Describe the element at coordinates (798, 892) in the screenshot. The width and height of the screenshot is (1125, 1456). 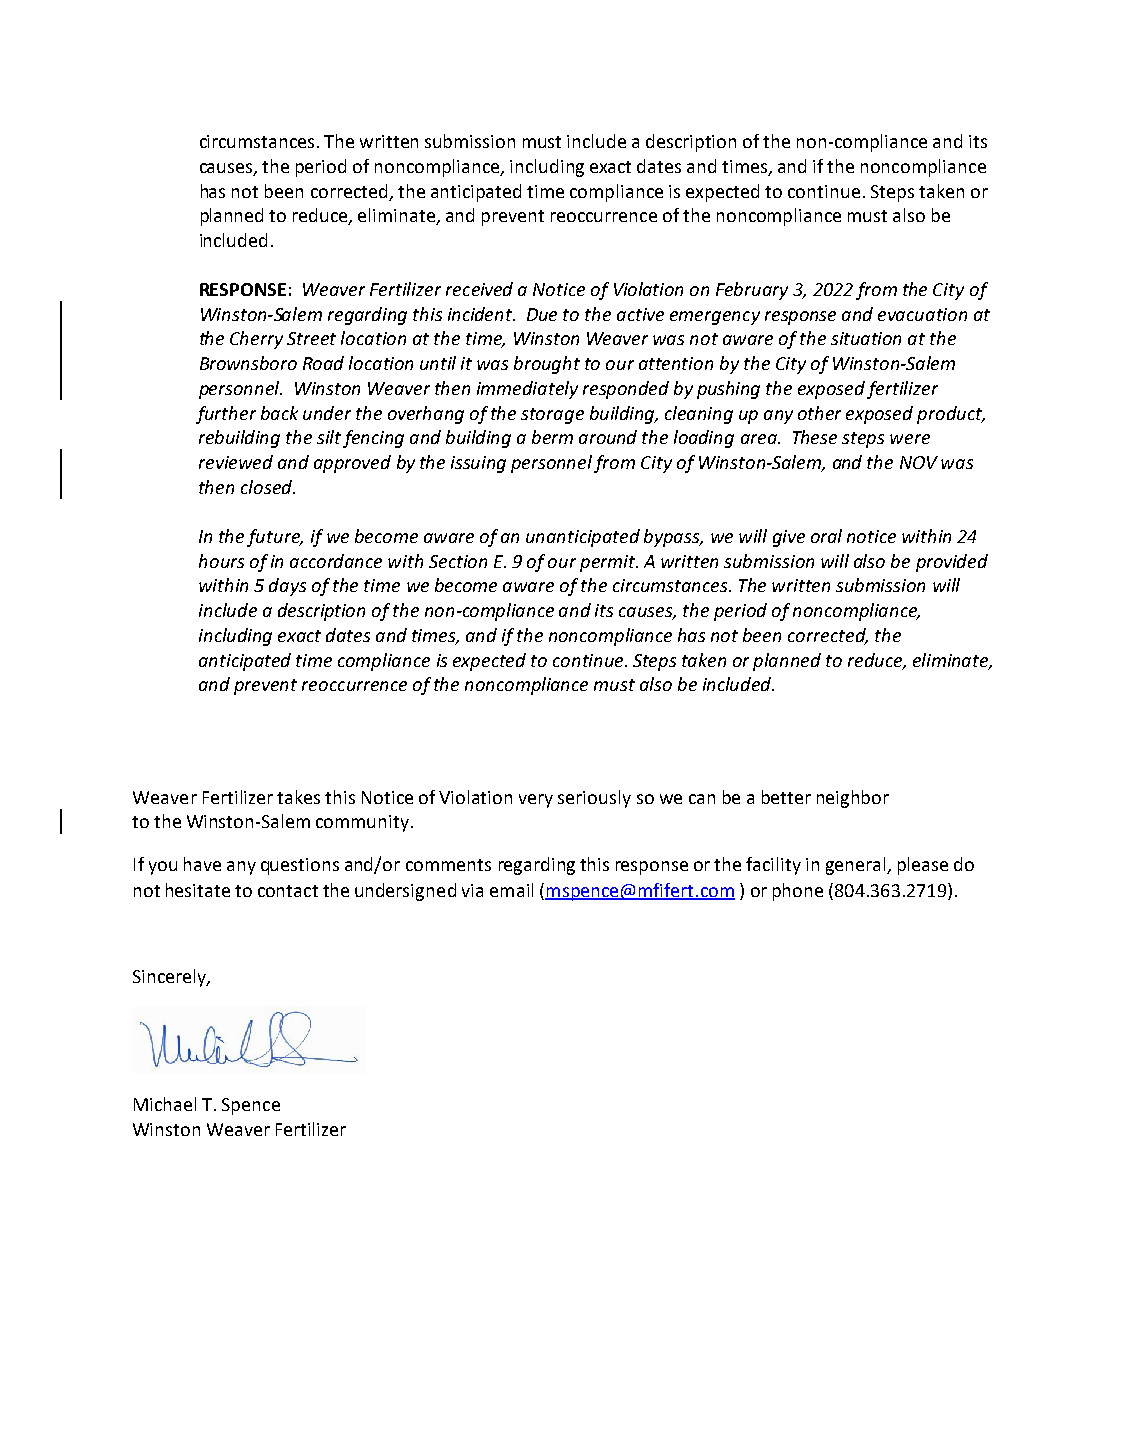
I see `phone` at that location.
